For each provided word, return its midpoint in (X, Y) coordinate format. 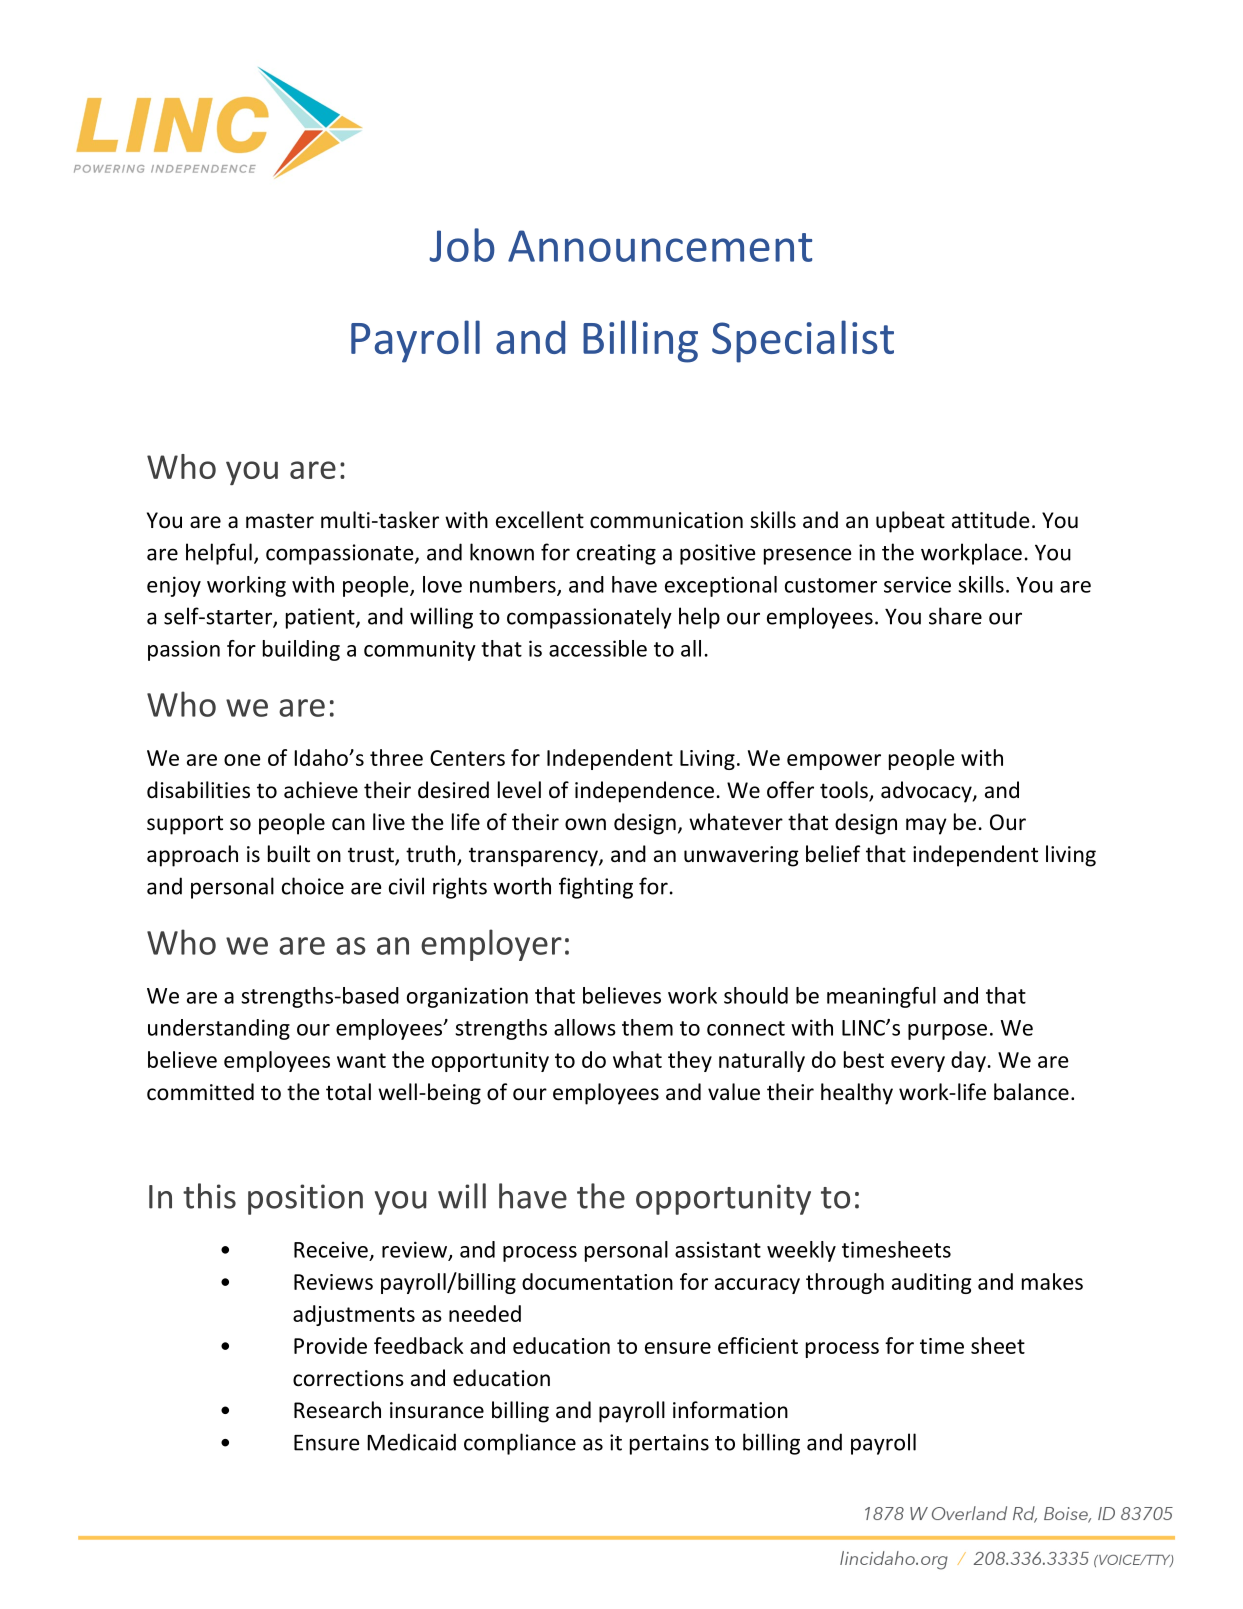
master (280, 521)
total (348, 1092)
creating (616, 554)
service (917, 584)
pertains (669, 1444)
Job (462, 245)
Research (337, 1410)
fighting (596, 888)
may (926, 826)
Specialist (803, 341)
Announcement (660, 246)
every (918, 1064)
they (690, 1061)
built (289, 853)
